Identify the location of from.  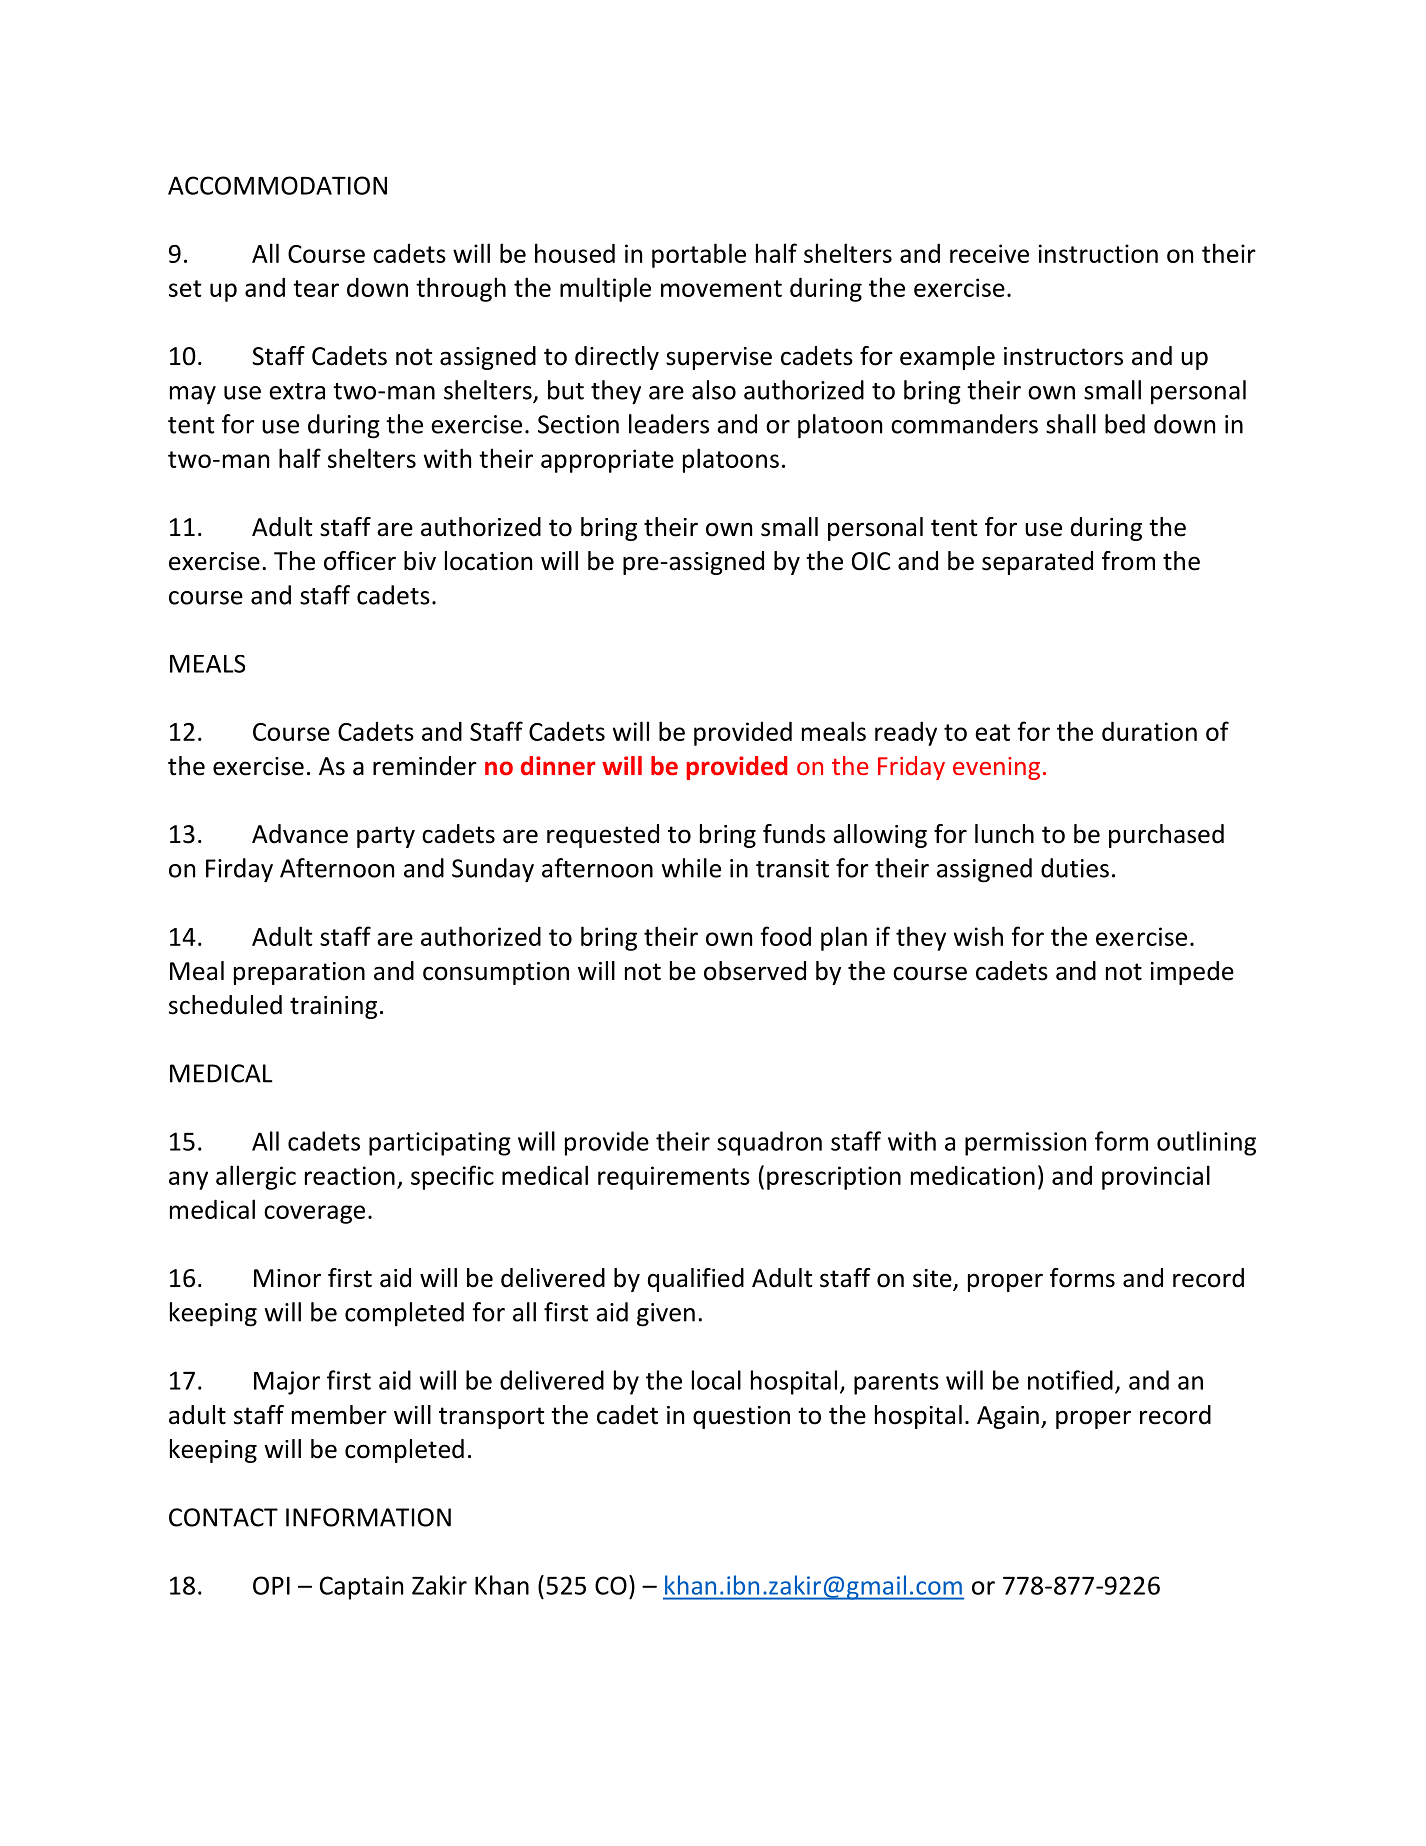
(1128, 561).
